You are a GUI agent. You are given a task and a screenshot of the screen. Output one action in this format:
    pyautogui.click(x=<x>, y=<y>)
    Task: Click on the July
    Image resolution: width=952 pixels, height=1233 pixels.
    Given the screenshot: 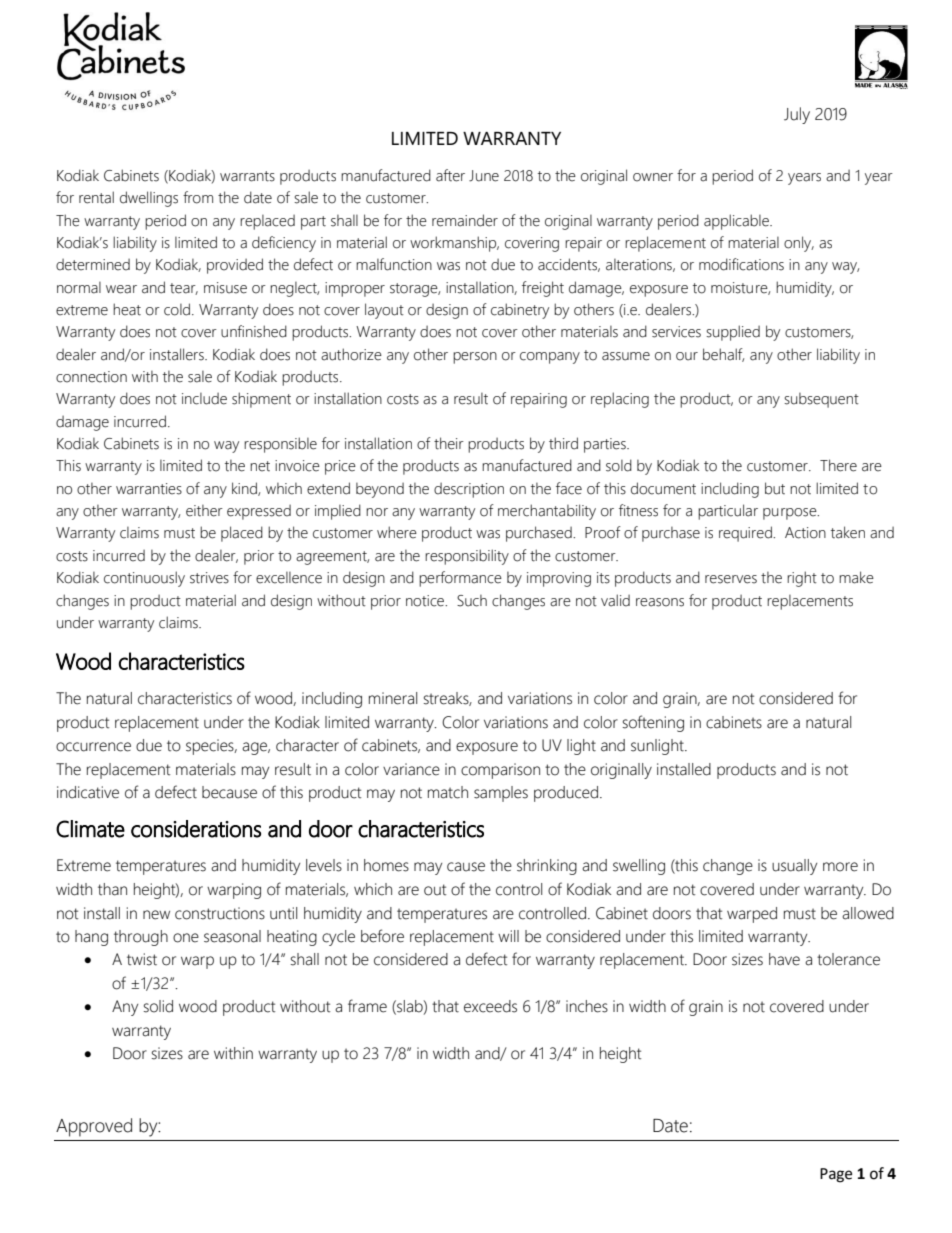 What is the action you would take?
    pyautogui.click(x=797, y=115)
